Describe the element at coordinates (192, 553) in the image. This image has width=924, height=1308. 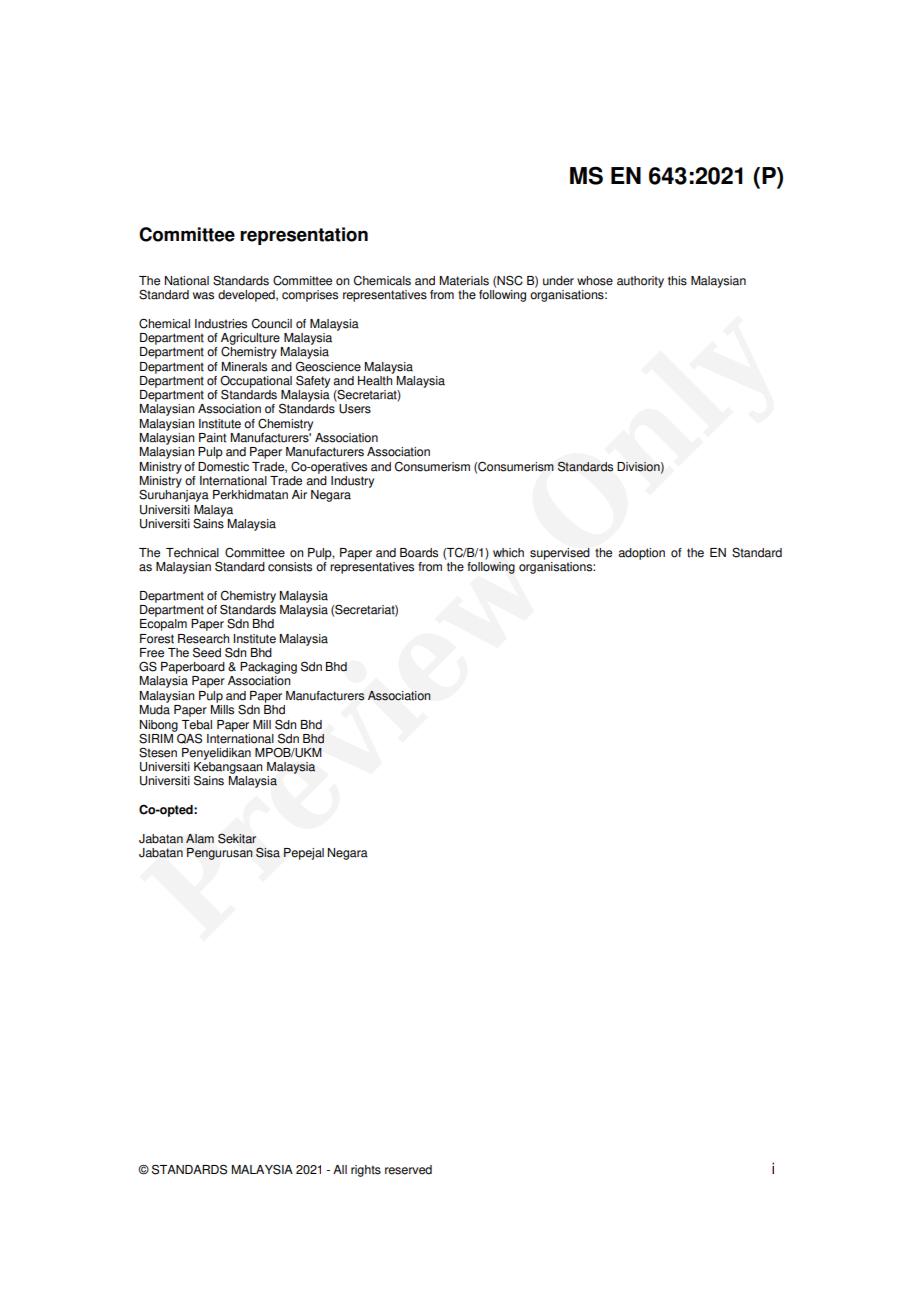
I see `Technical` at that location.
